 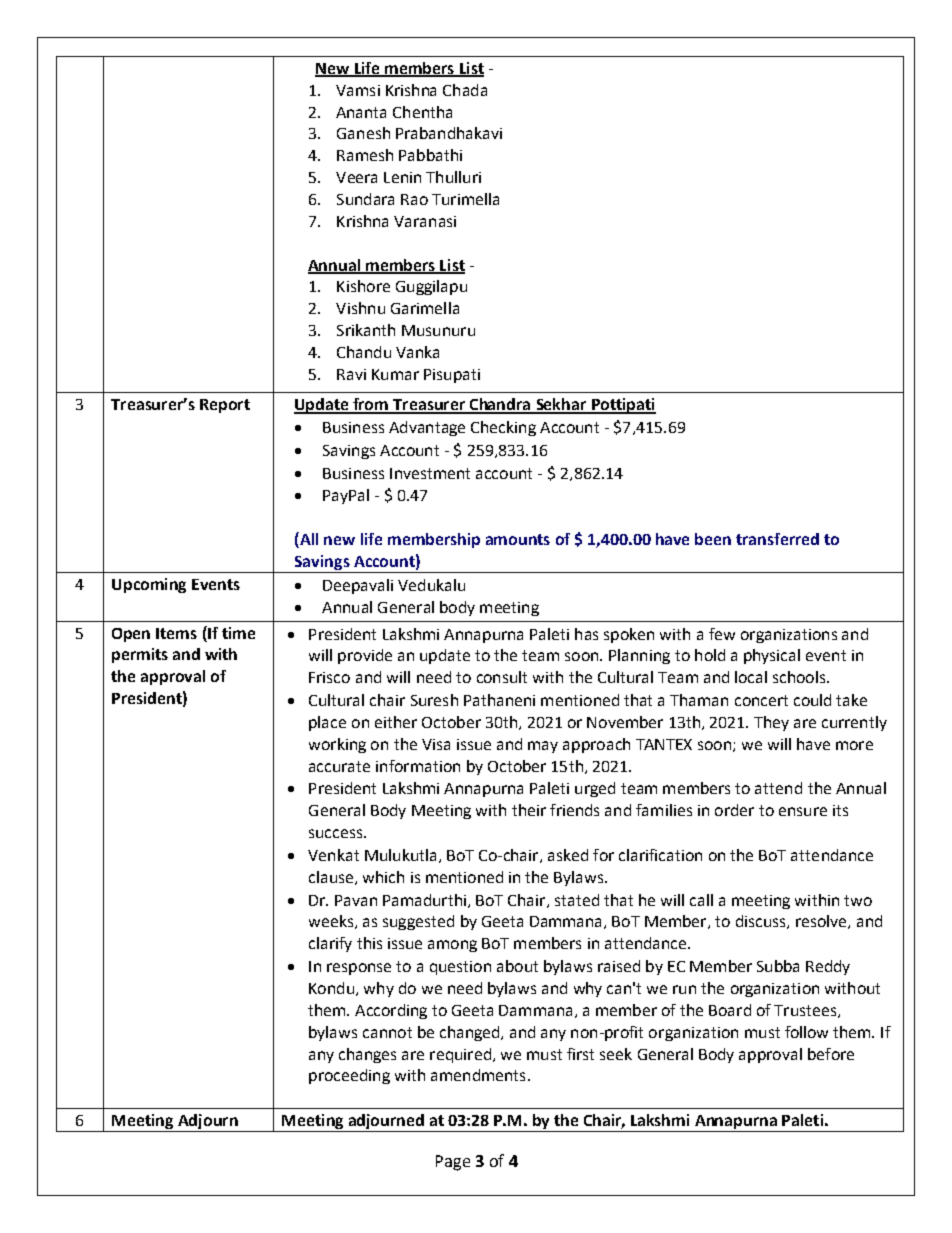 What do you see at coordinates (772, 656) in the document?
I see `physical` at bounding box center [772, 656].
